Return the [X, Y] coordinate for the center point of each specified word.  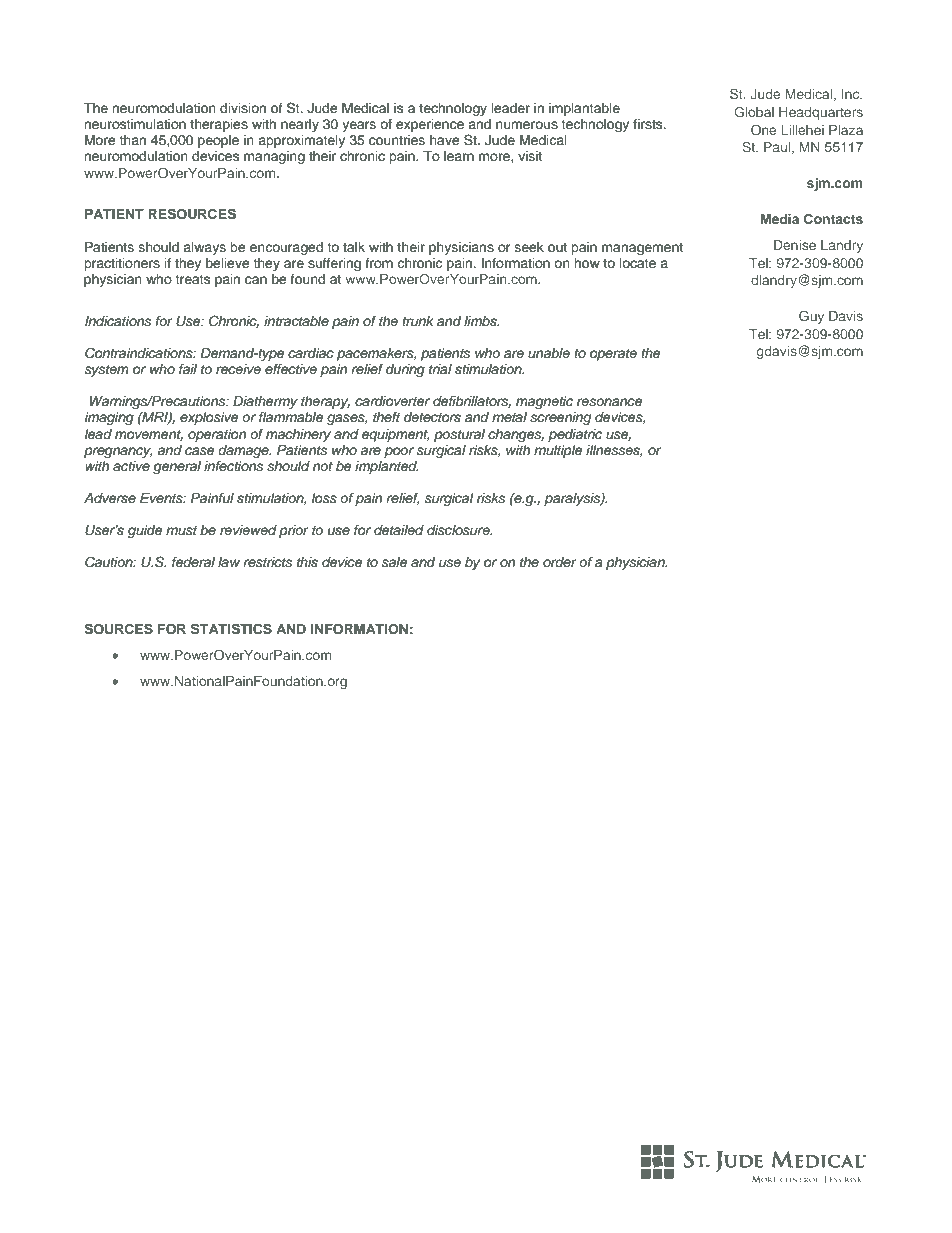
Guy [811, 317]
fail [188, 369]
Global [754, 111]
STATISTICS [231, 629]
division [243, 108]
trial [440, 369]
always [204, 248]
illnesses [614, 451]
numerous [527, 125]
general [177, 467]
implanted [387, 467]
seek [529, 247]
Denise [795, 245]
